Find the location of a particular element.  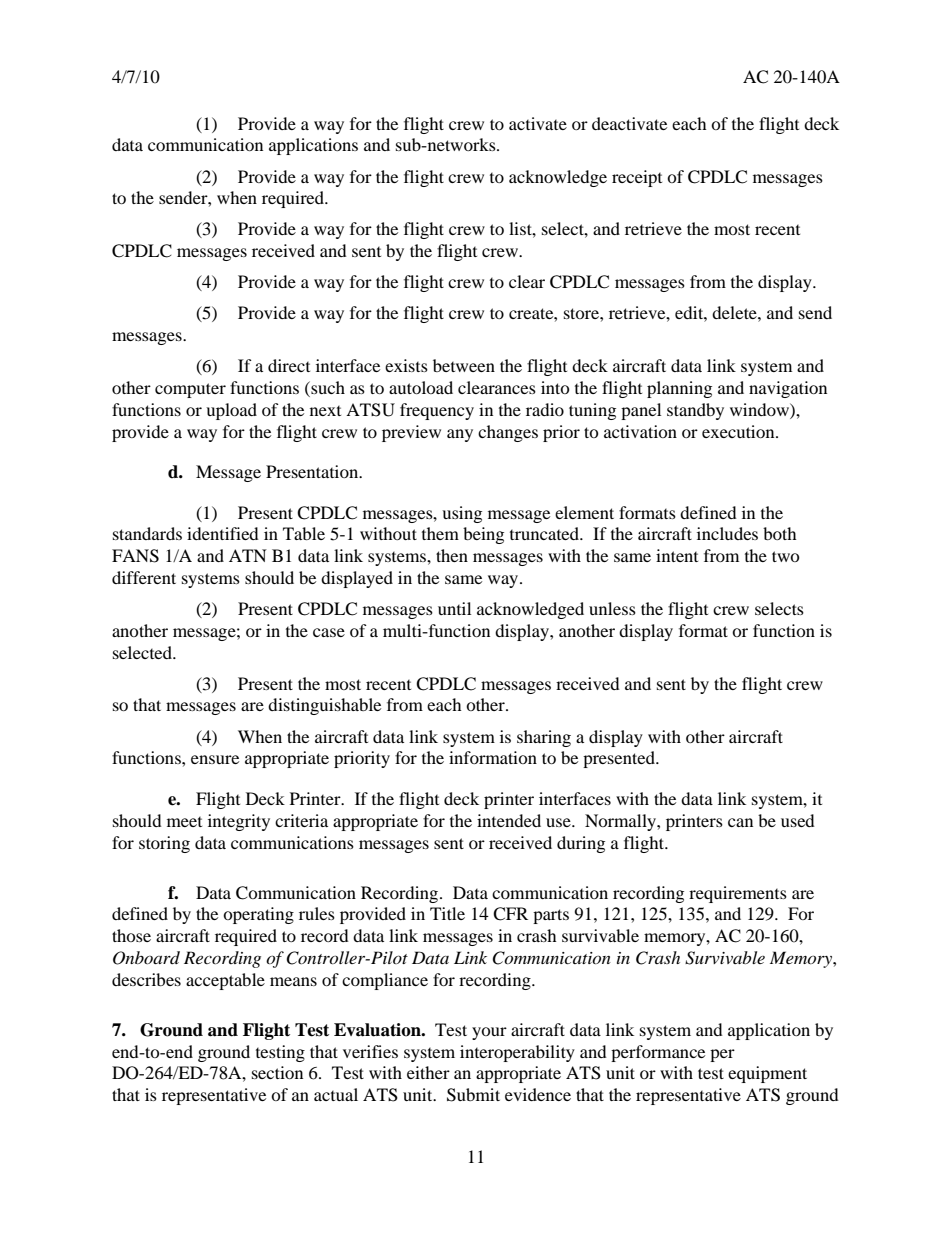

any is located at coordinates (460, 435).
